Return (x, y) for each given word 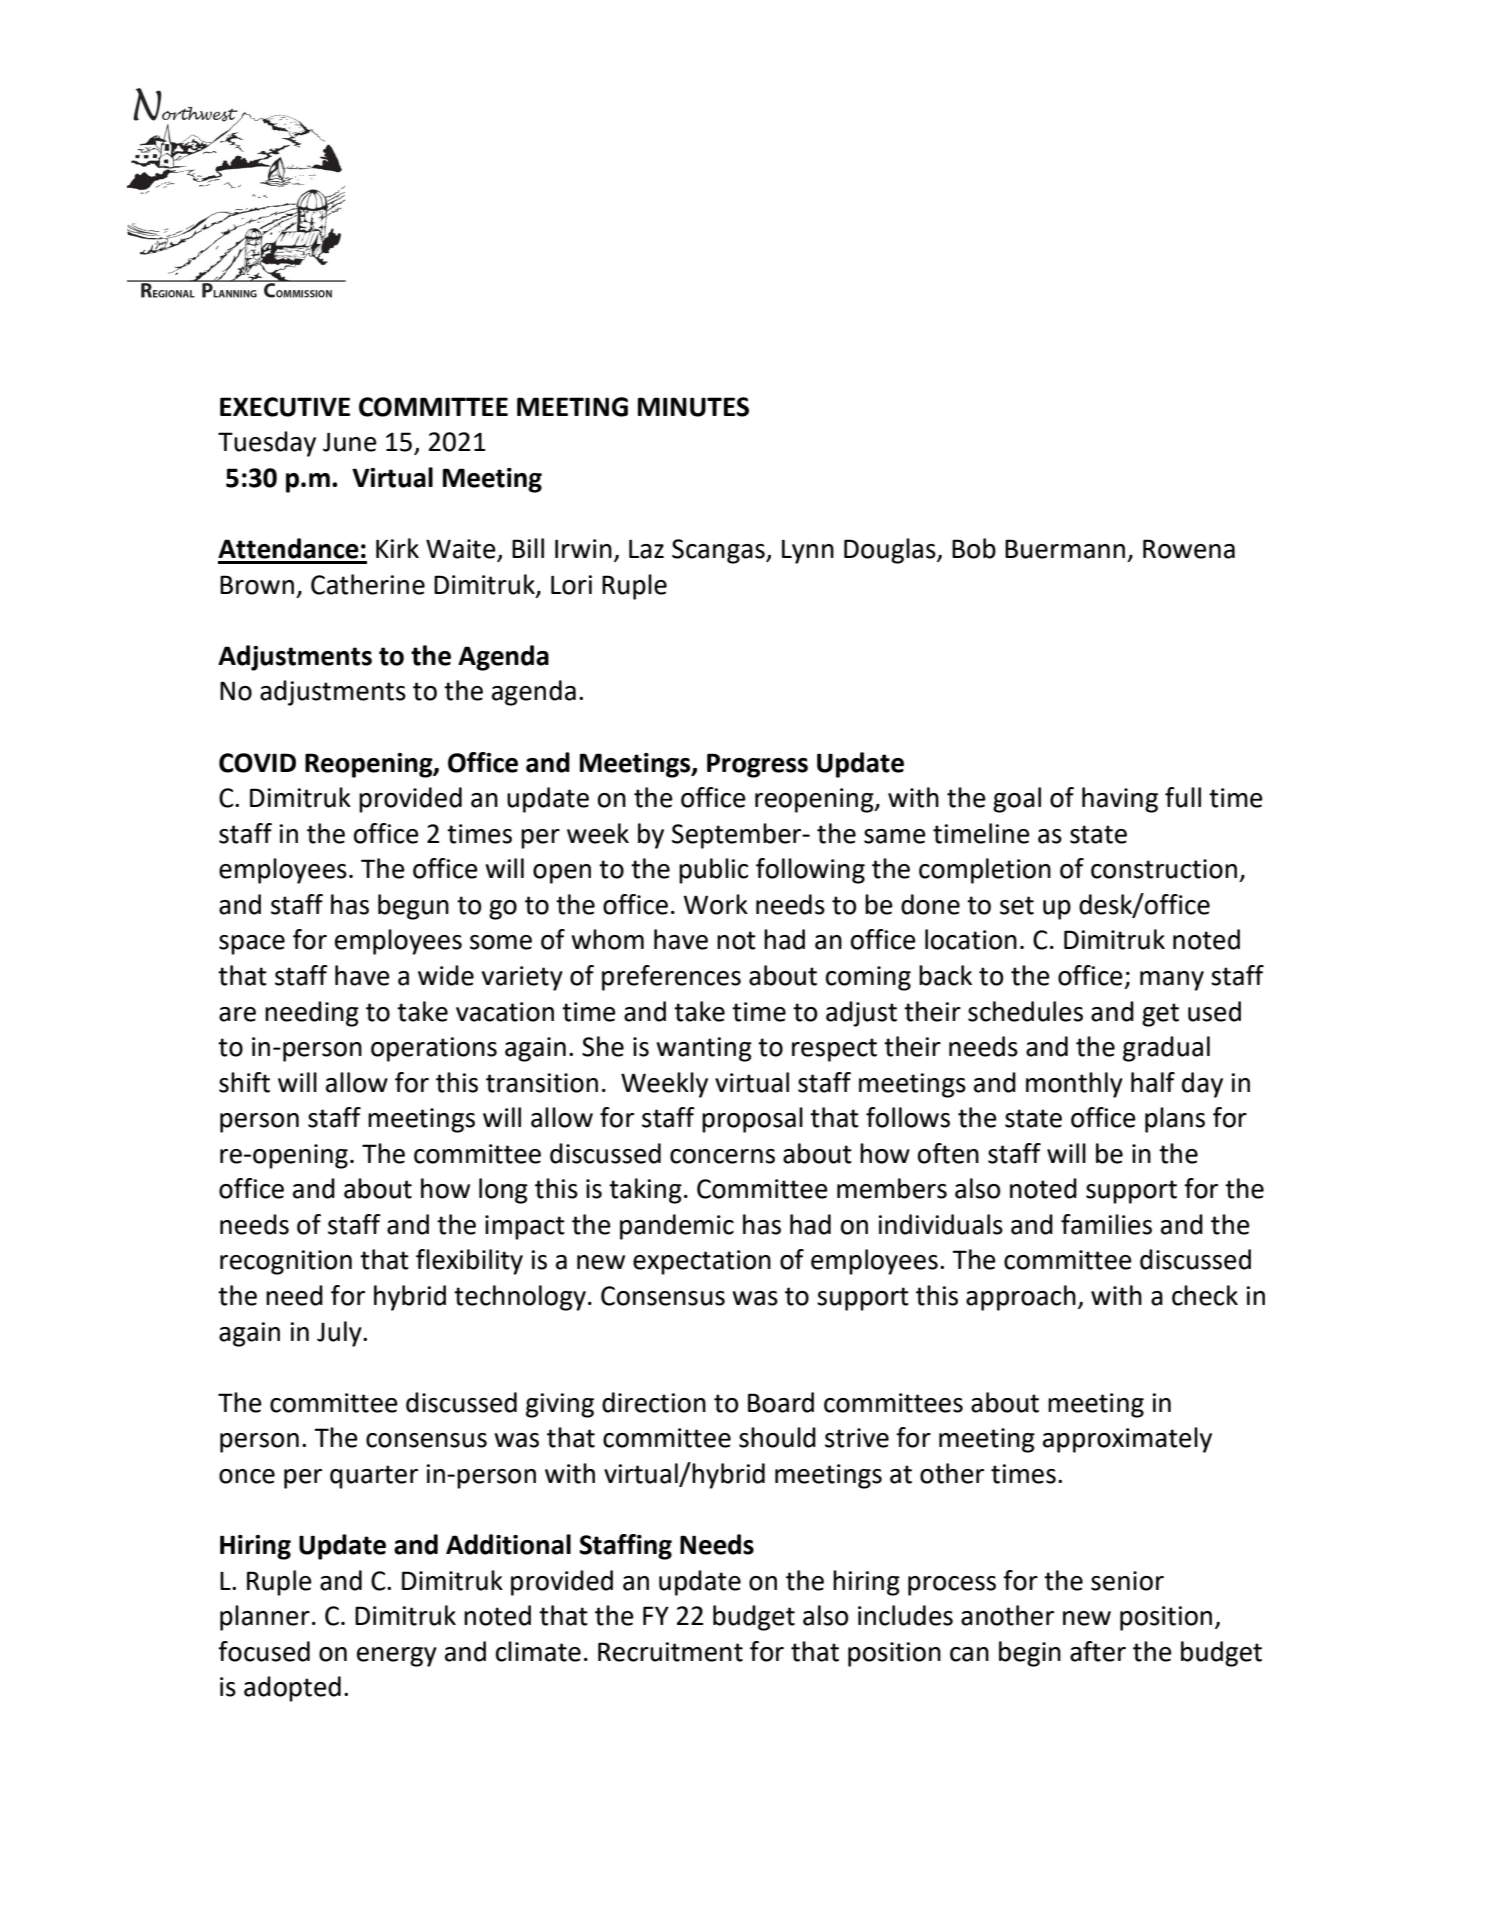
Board (781, 1402)
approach (1021, 1298)
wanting (704, 1049)
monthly (1074, 1085)
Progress (757, 765)
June (350, 442)
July (340, 1334)
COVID (257, 763)
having (1120, 800)
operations (434, 1049)
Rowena (1189, 549)
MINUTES (693, 407)
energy (397, 1657)
